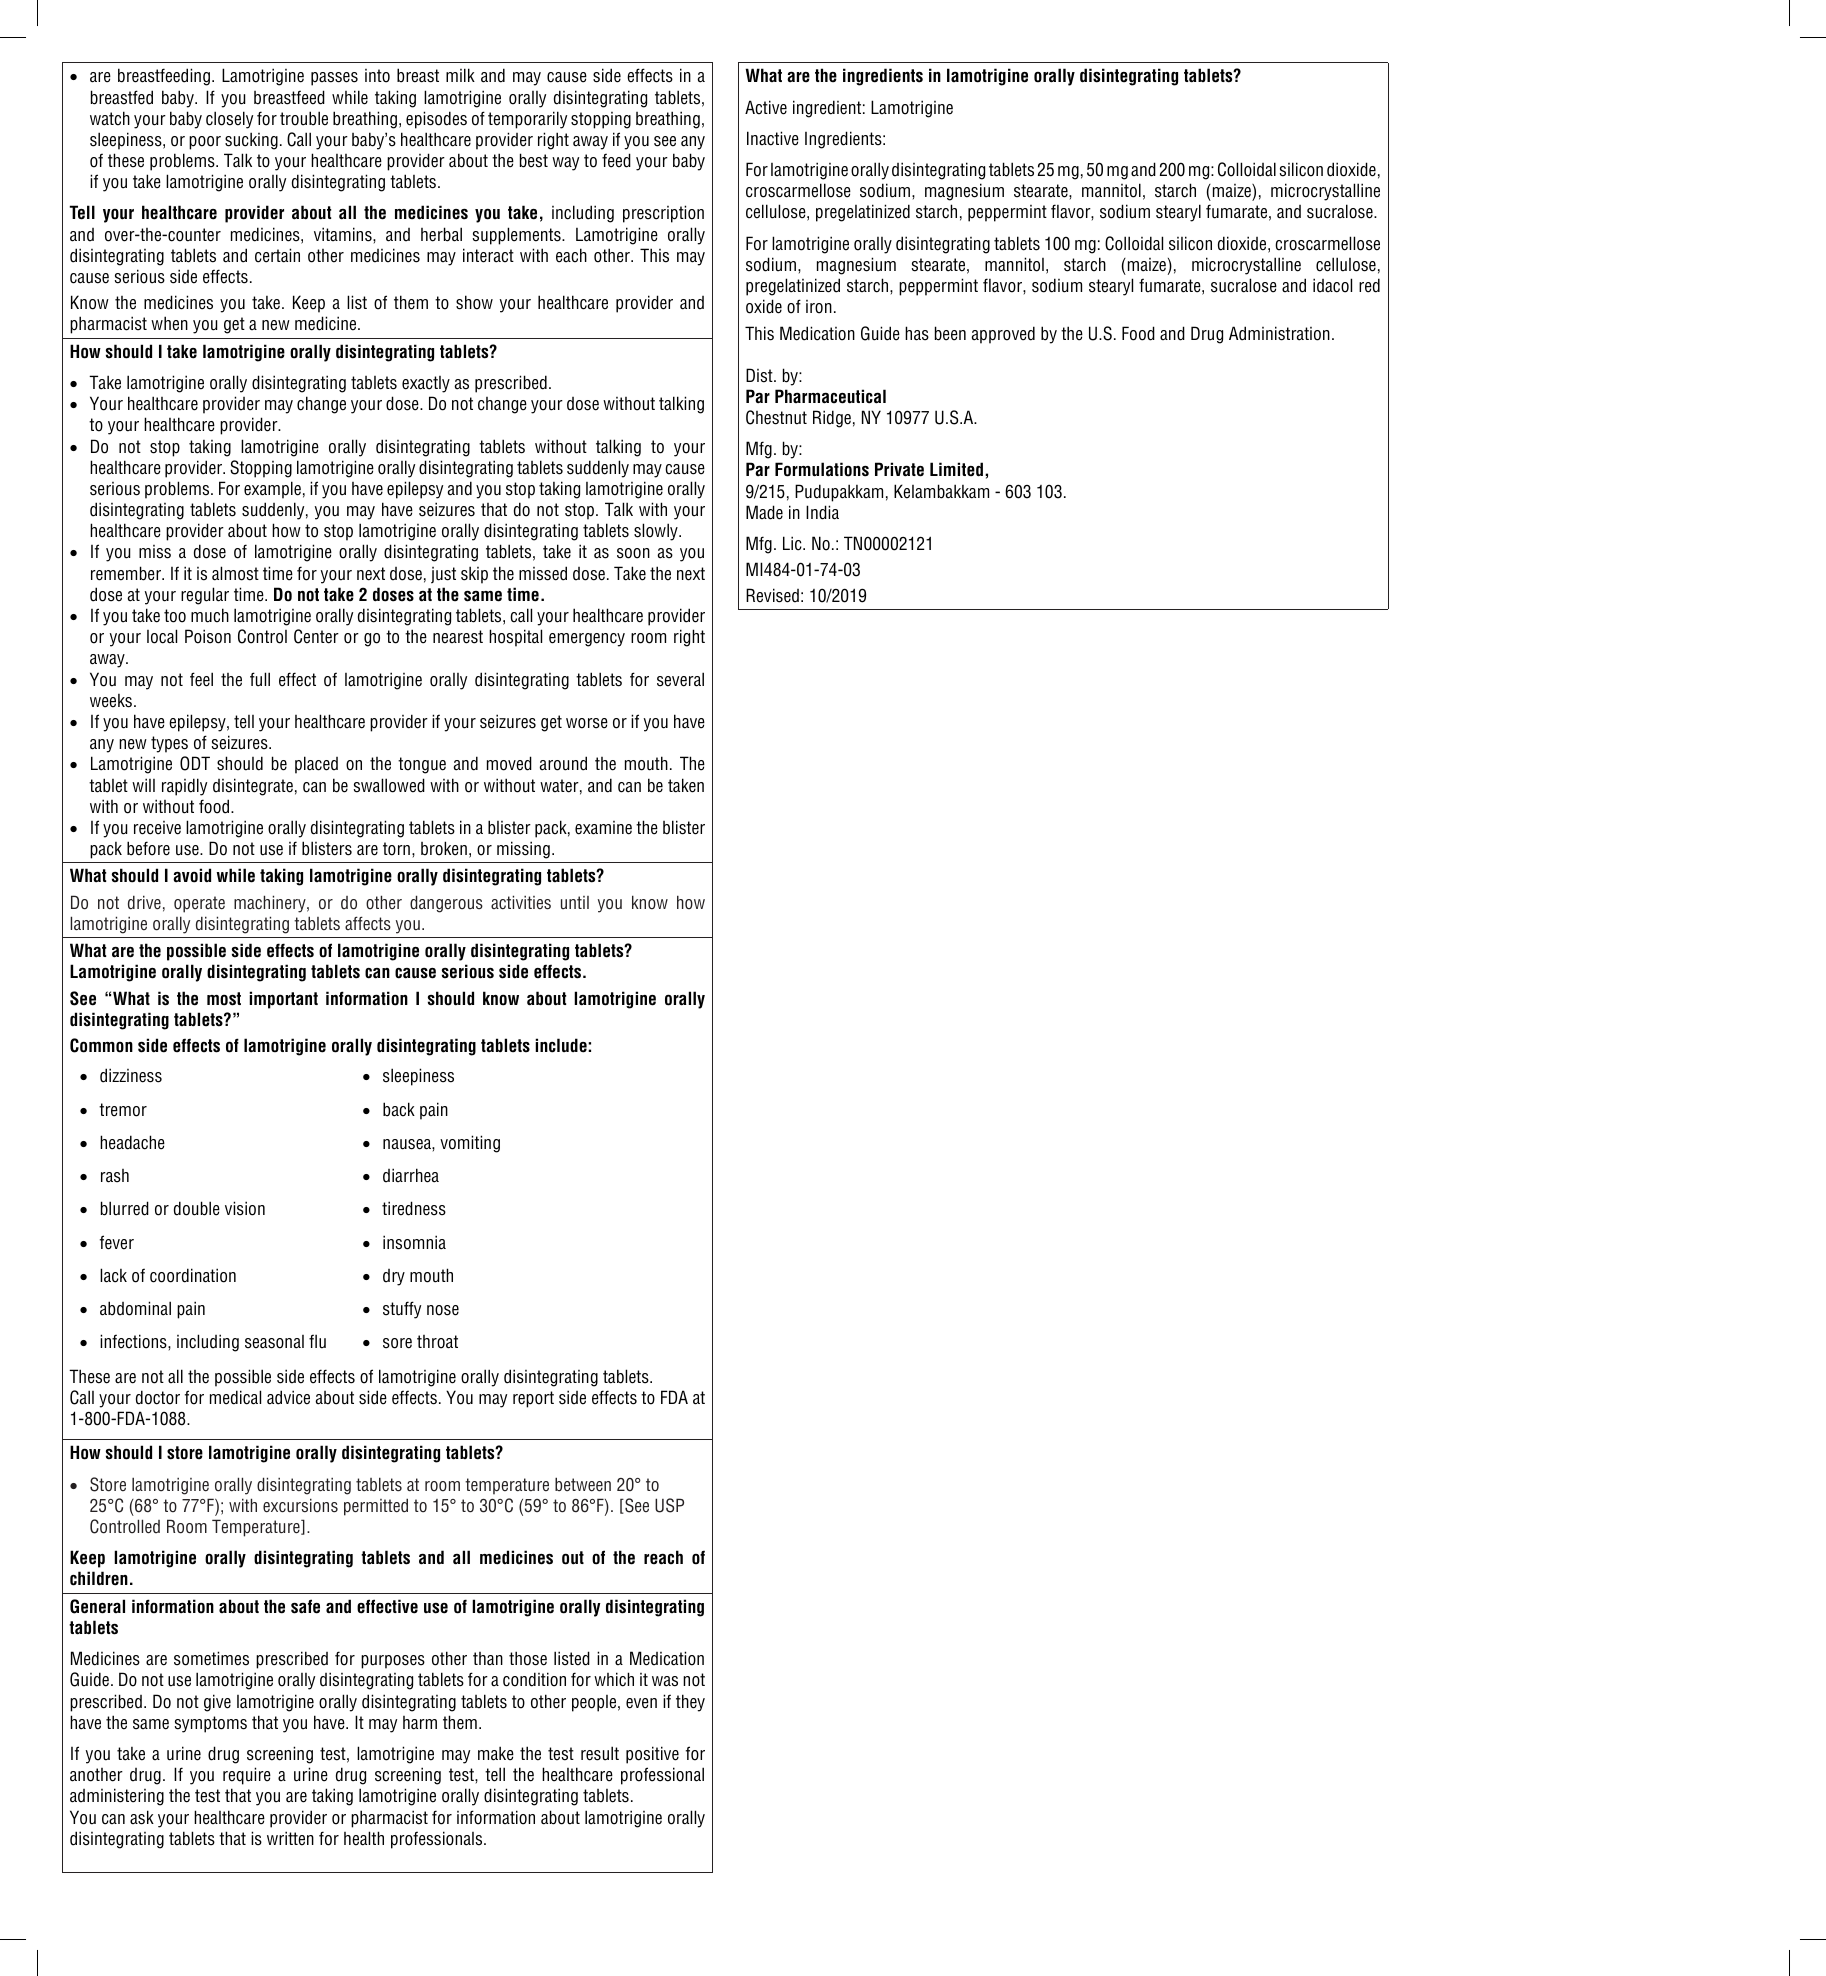 The width and height of the page is (1826, 1976). Describe the element at coordinates (663, 214) in the page. I see `prescription` at that location.
